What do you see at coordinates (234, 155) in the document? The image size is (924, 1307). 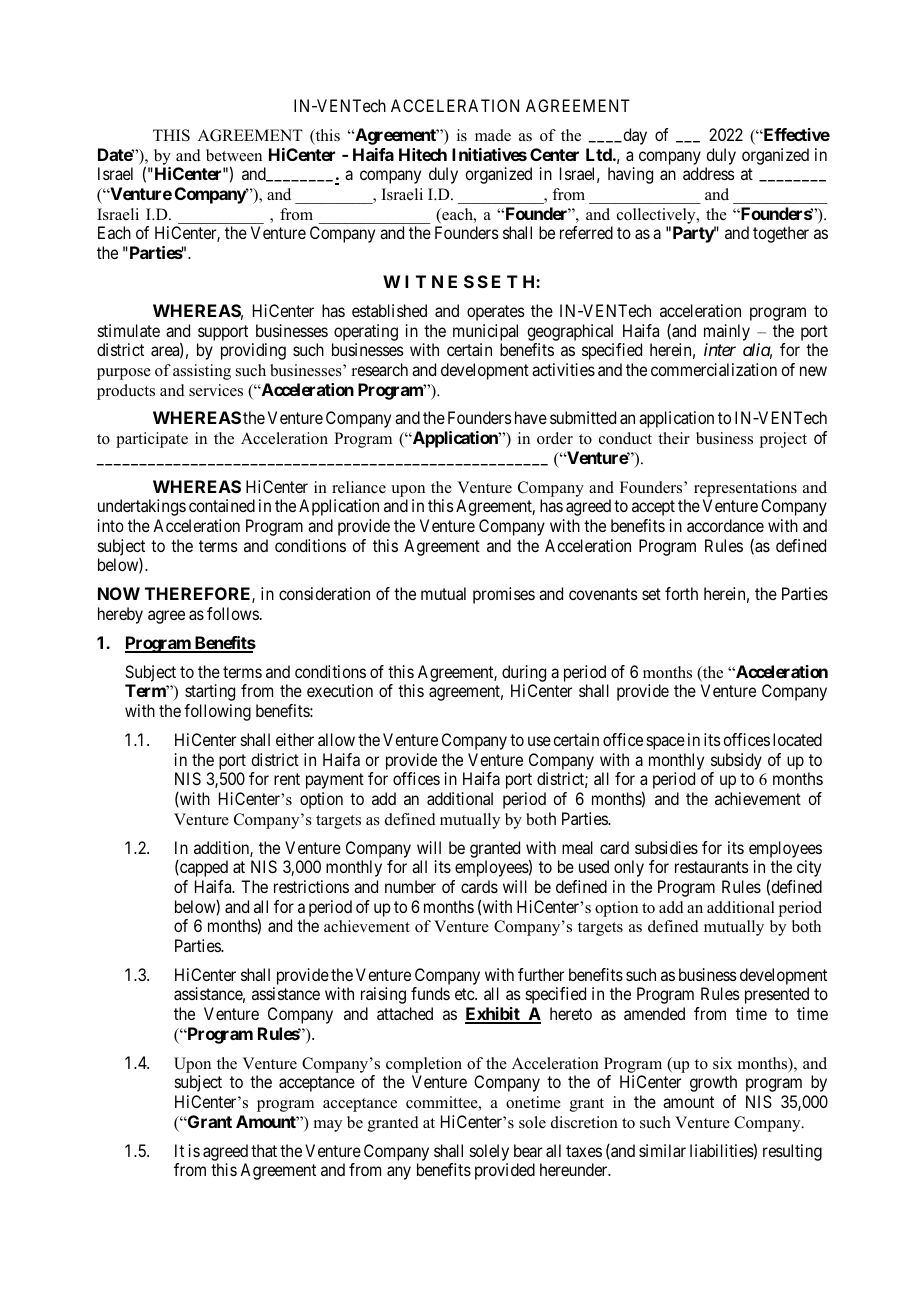 I see `between` at bounding box center [234, 155].
